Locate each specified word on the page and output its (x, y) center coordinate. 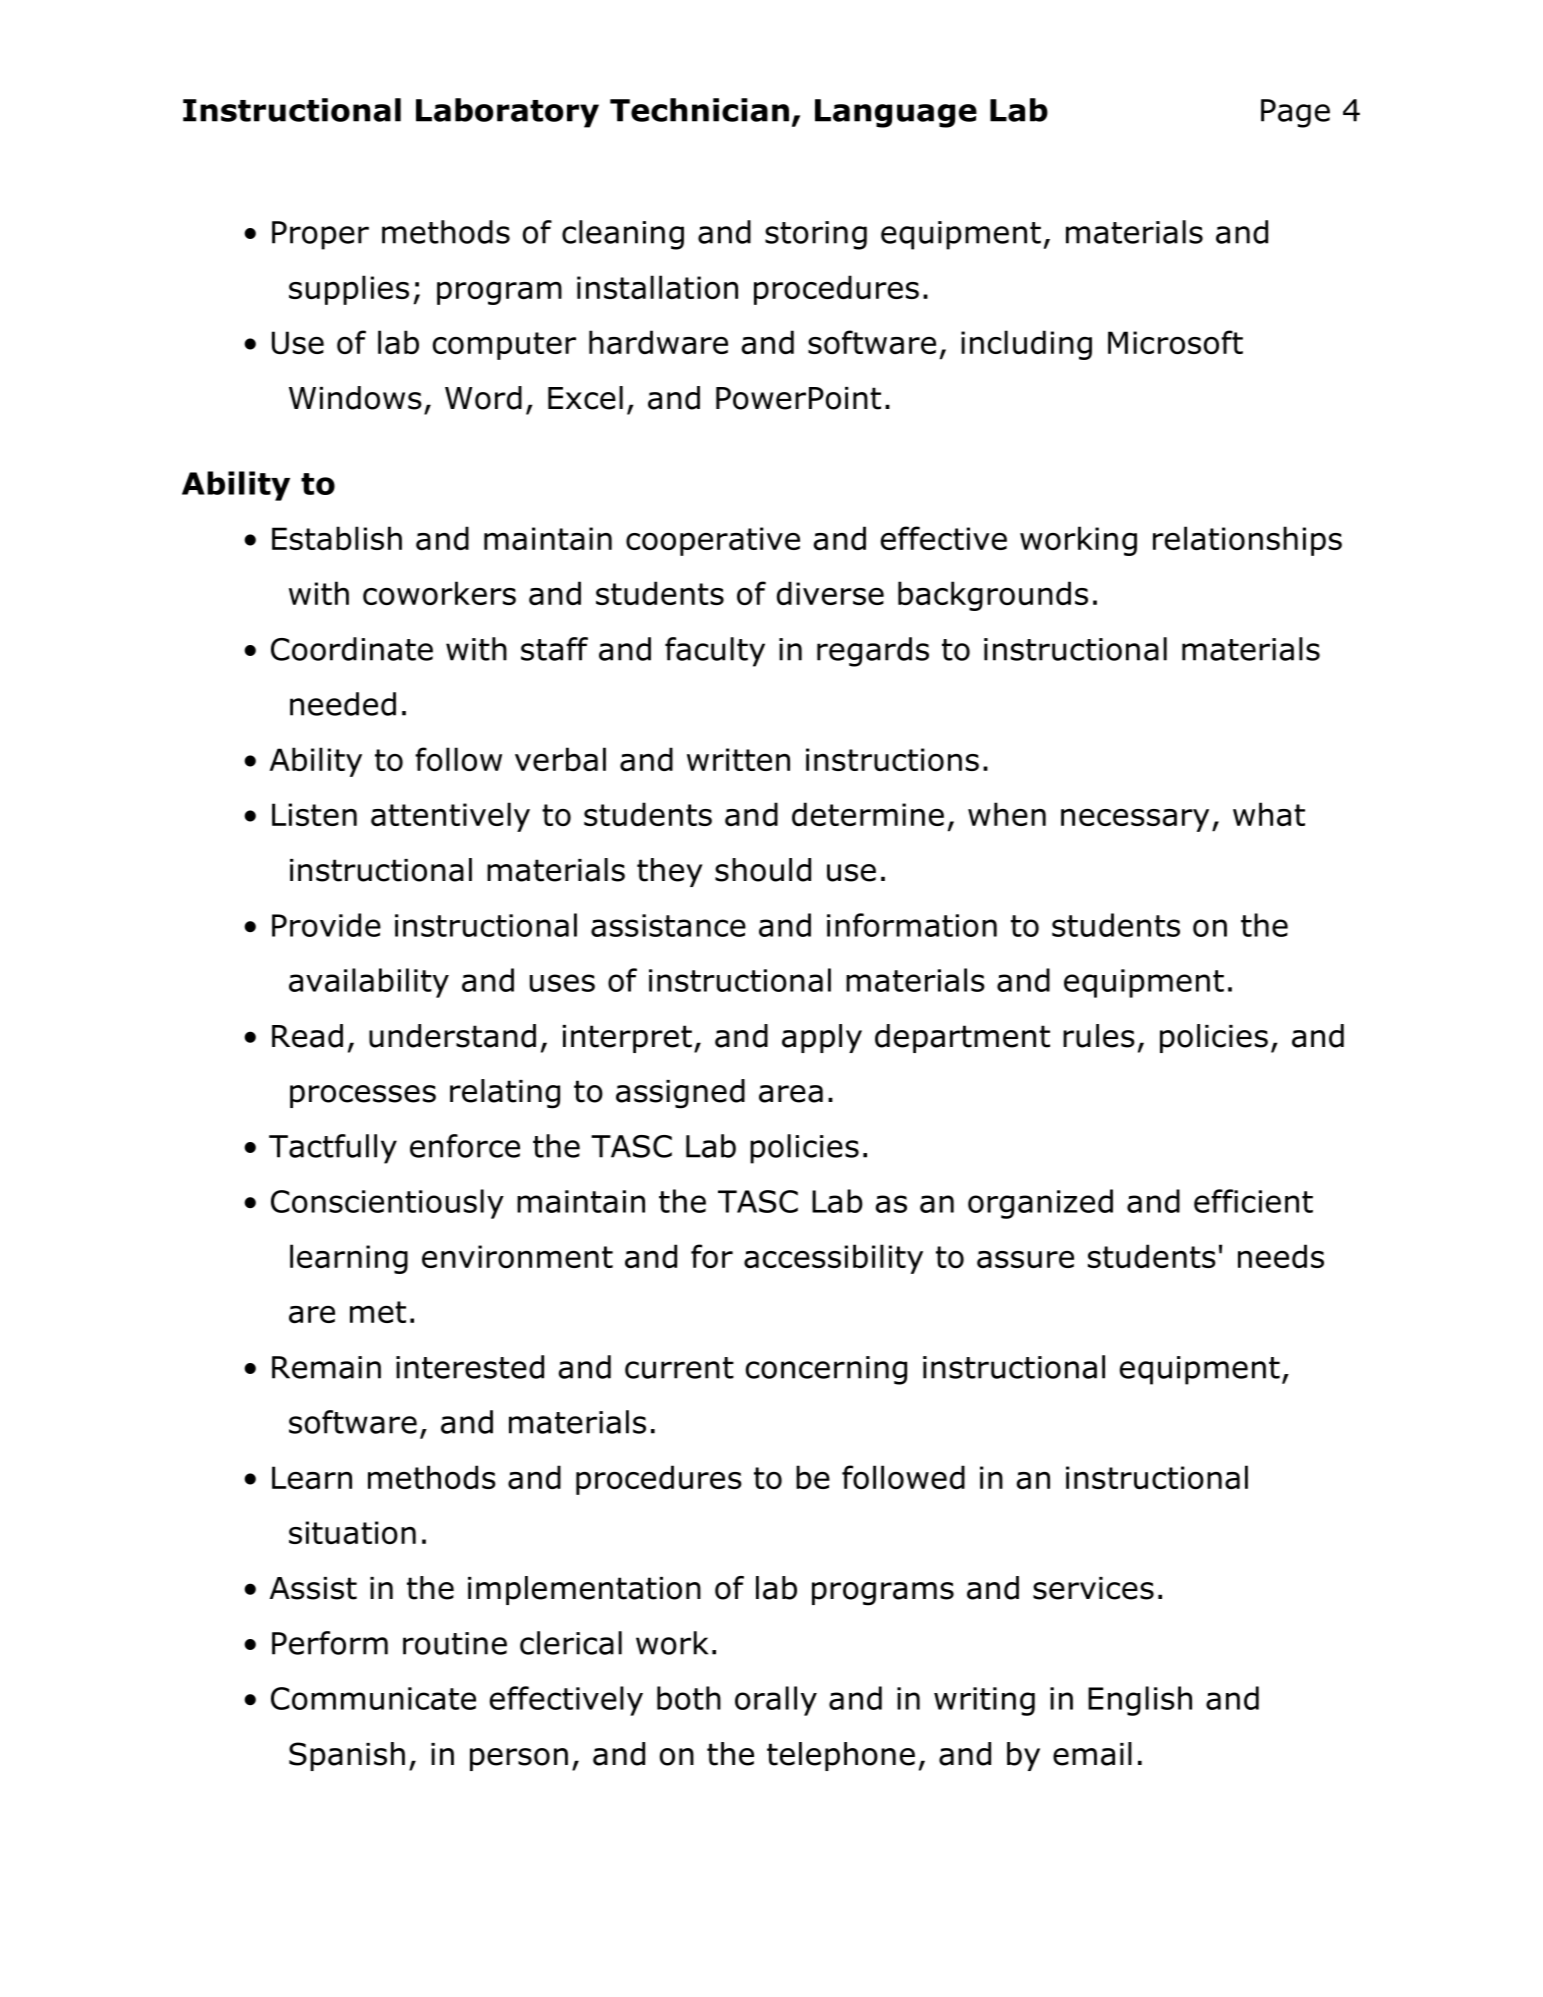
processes (363, 1096)
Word (483, 398)
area (791, 1094)
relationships (1247, 541)
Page (1295, 113)
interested (470, 1367)
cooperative (713, 541)
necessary (1135, 820)
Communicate (373, 1698)
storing (816, 235)
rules (1099, 1036)
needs (1281, 1256)
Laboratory (507, 113)
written (738, 759)
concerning (826, 1370)
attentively (450, 817)
